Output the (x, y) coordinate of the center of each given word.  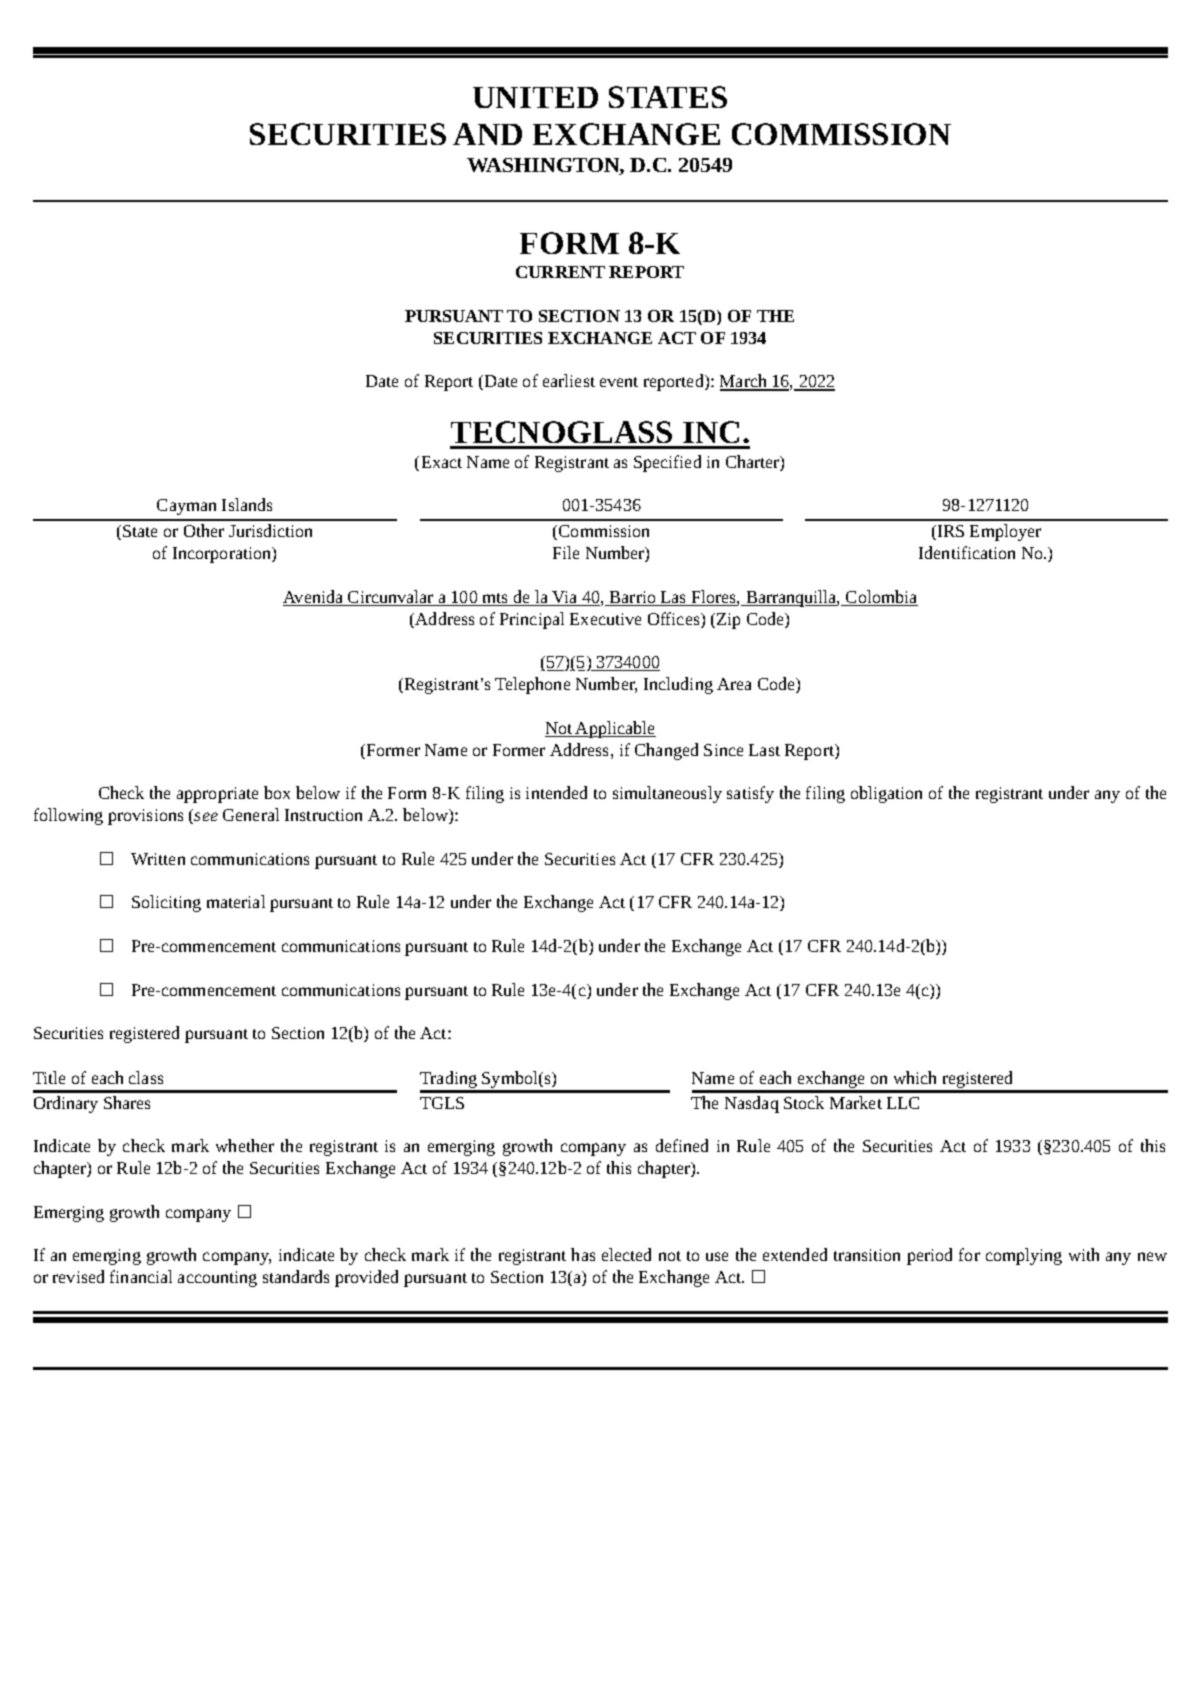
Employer (1005, 532)
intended (556, 792)
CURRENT (560, 272)
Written (158, 859)
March (744, 382)
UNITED (535, 97)
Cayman (186, 507)
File (566, 552)
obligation (886, 794)
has (583, 1254)
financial (141, 1276)
